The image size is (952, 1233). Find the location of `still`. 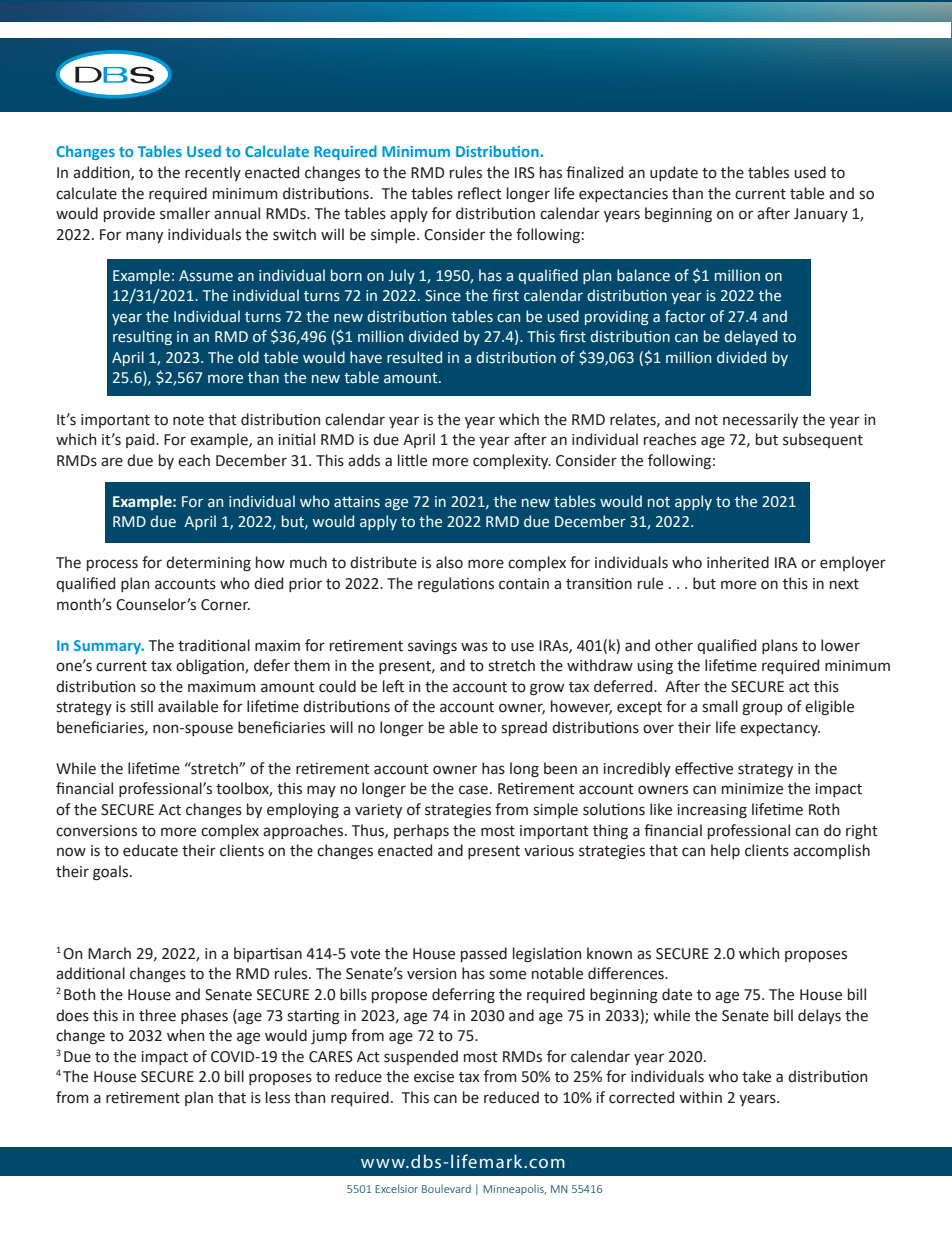

still is located at coordinates (141, 706).
